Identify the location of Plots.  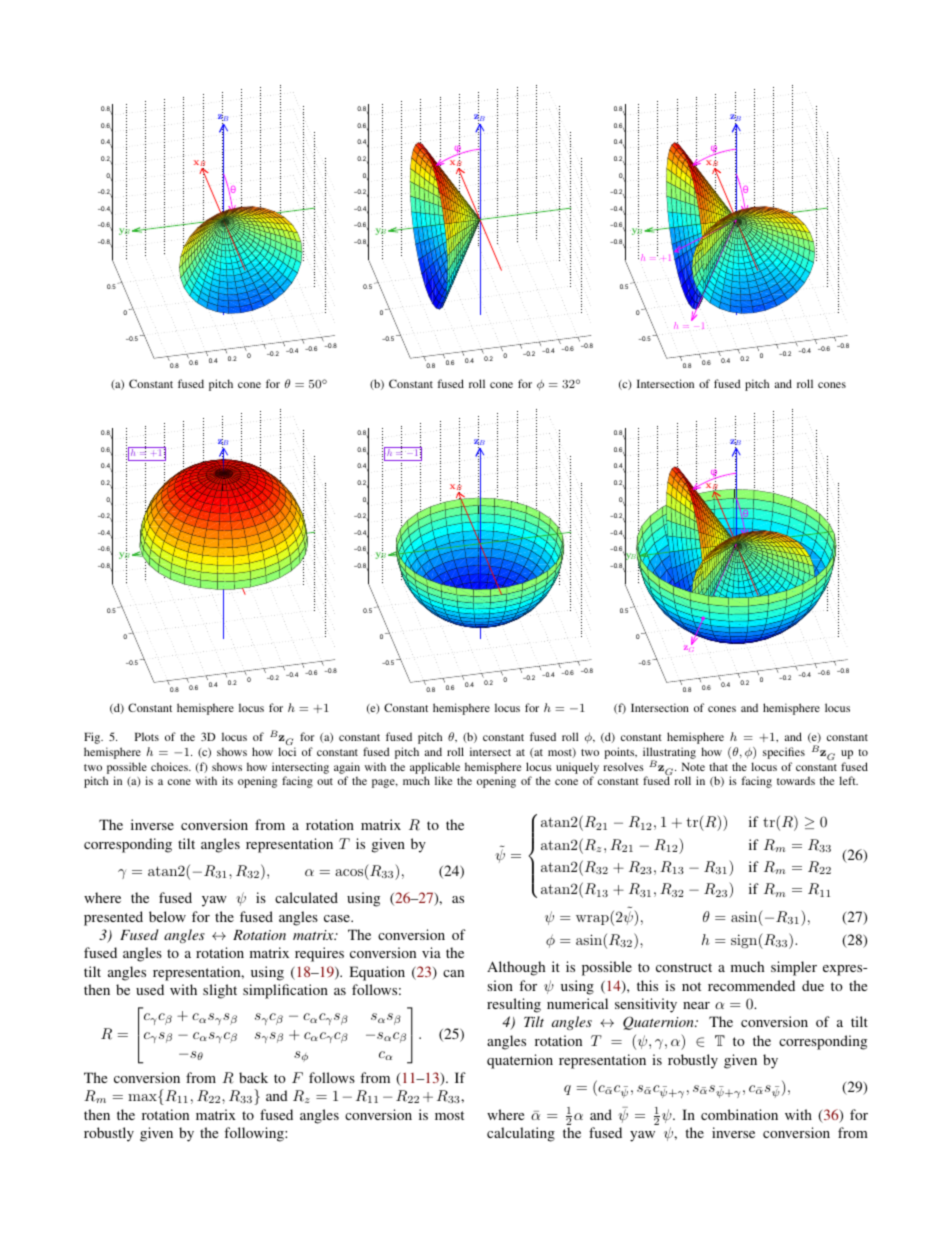
(147, 736).
